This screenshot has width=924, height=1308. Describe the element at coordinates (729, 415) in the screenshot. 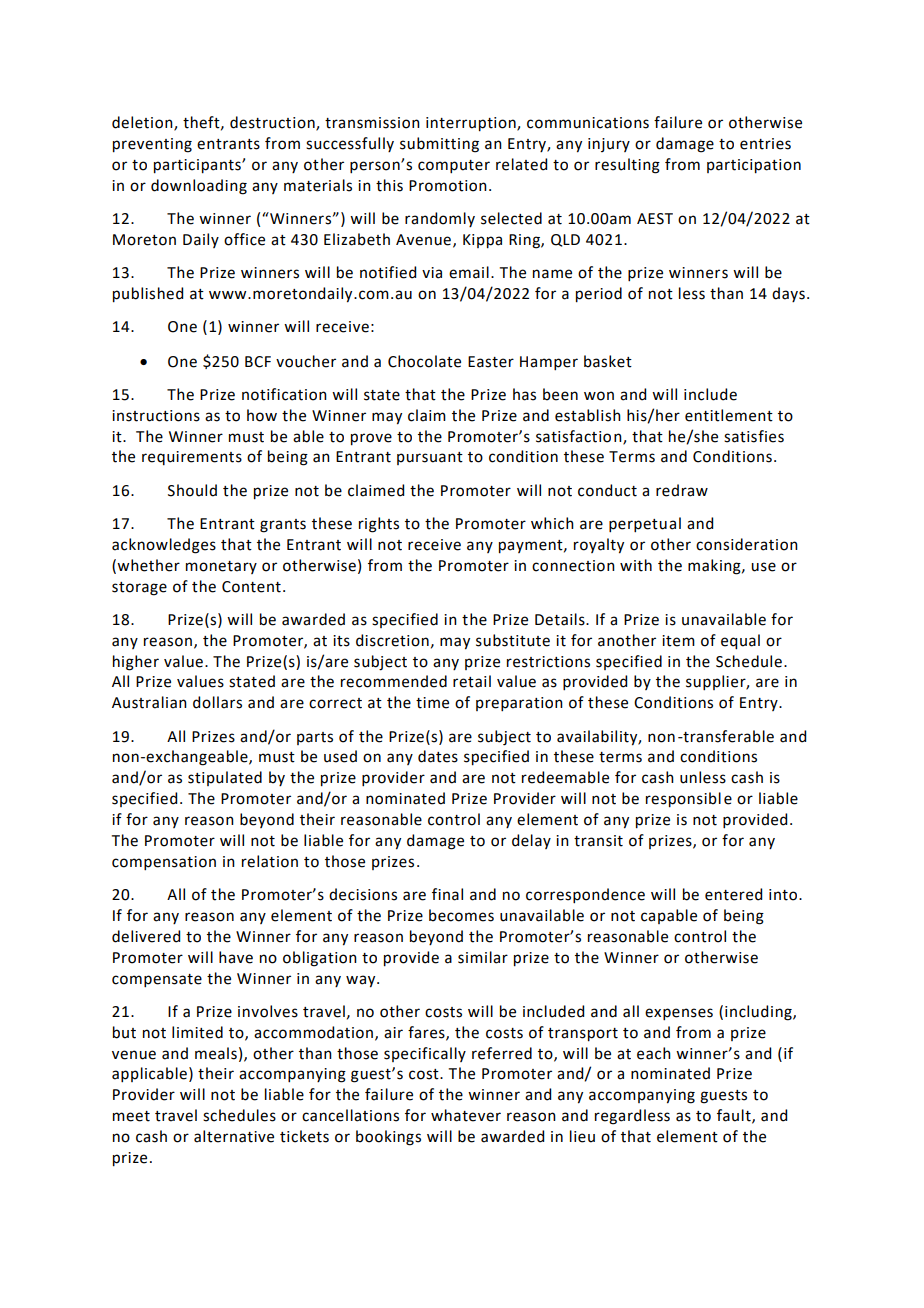

I see `entitlement` at that location.
